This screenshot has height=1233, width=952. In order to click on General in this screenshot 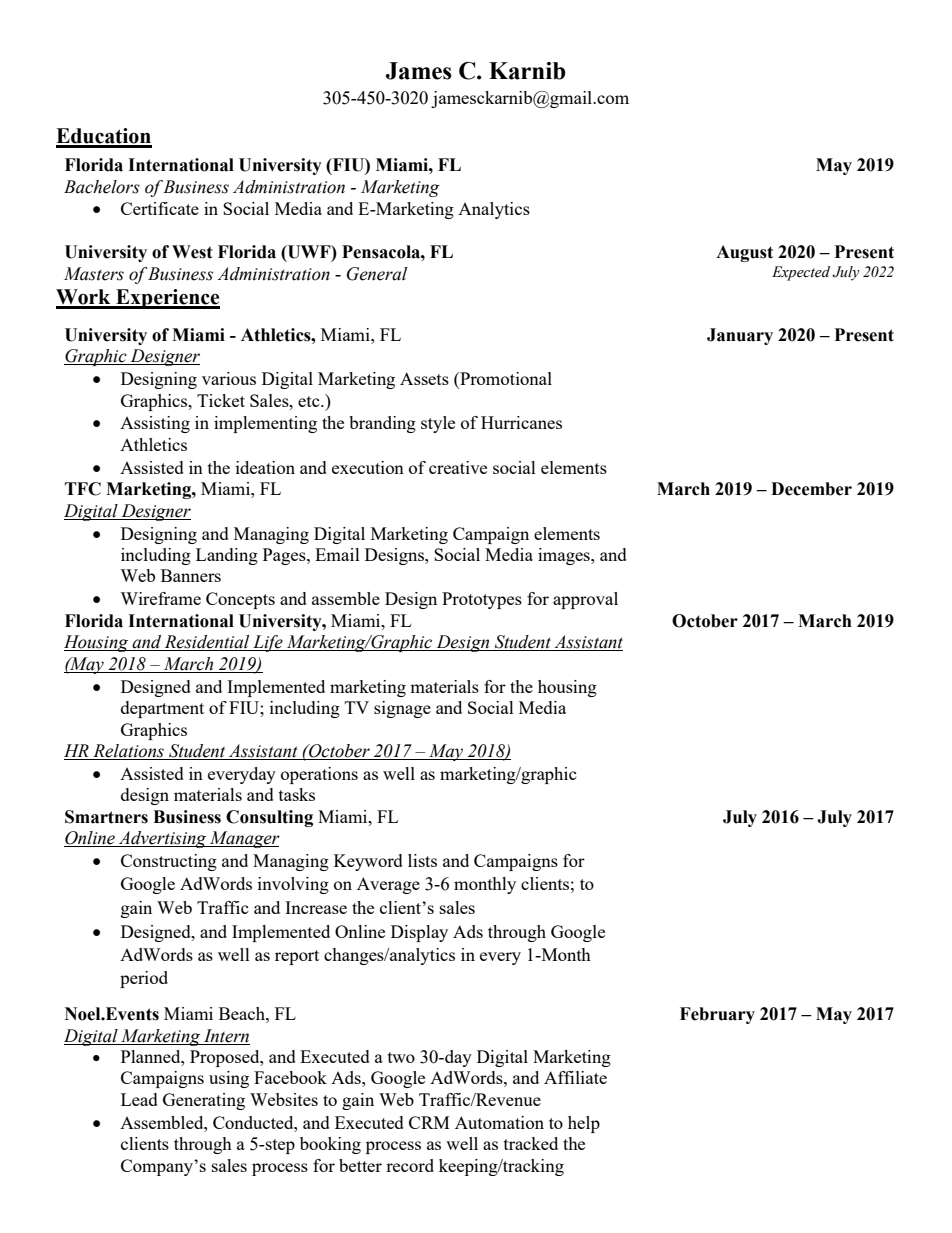, I will do `click(377, 274)`.
